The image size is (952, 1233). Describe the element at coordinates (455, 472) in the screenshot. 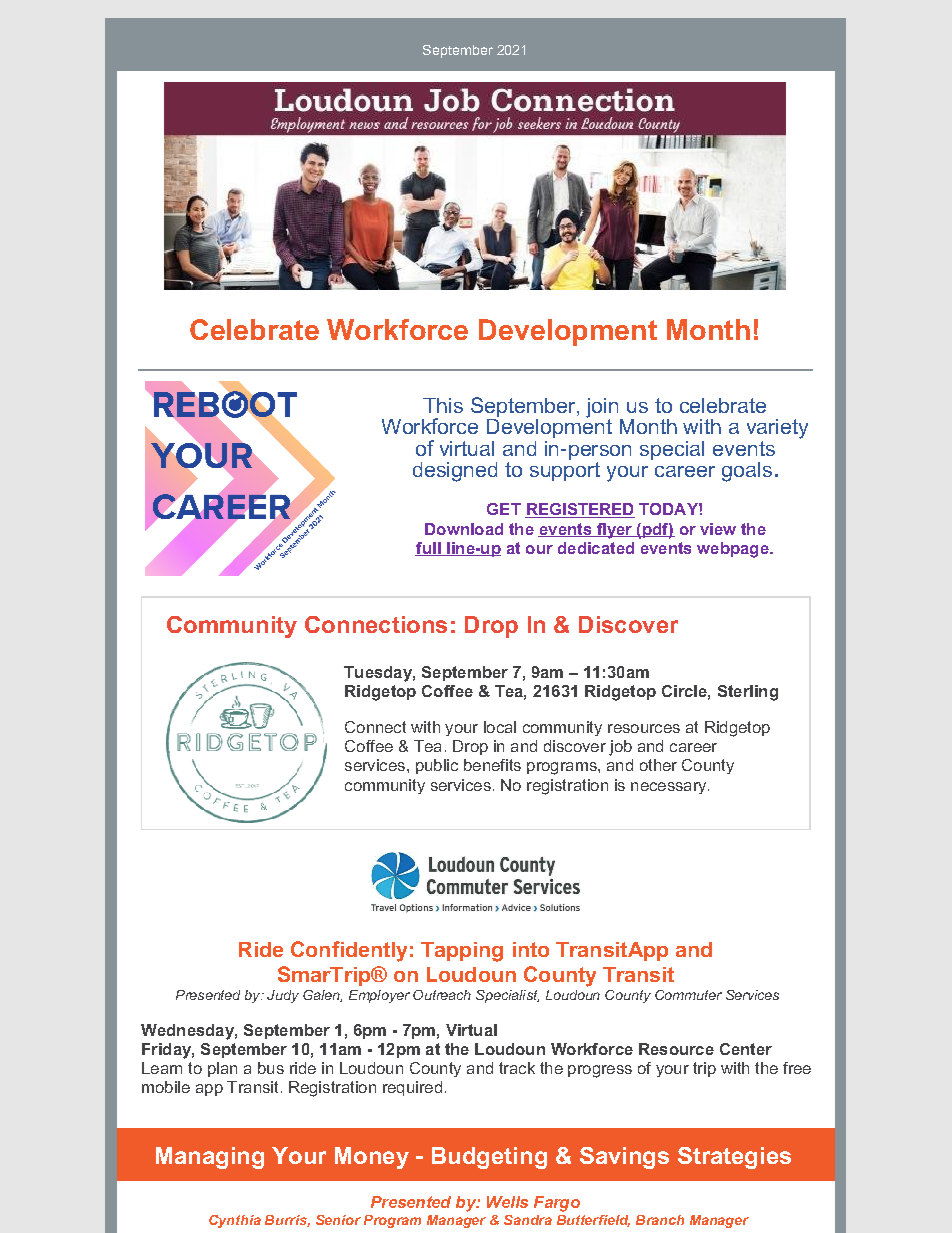

I see `designed` at that location.
